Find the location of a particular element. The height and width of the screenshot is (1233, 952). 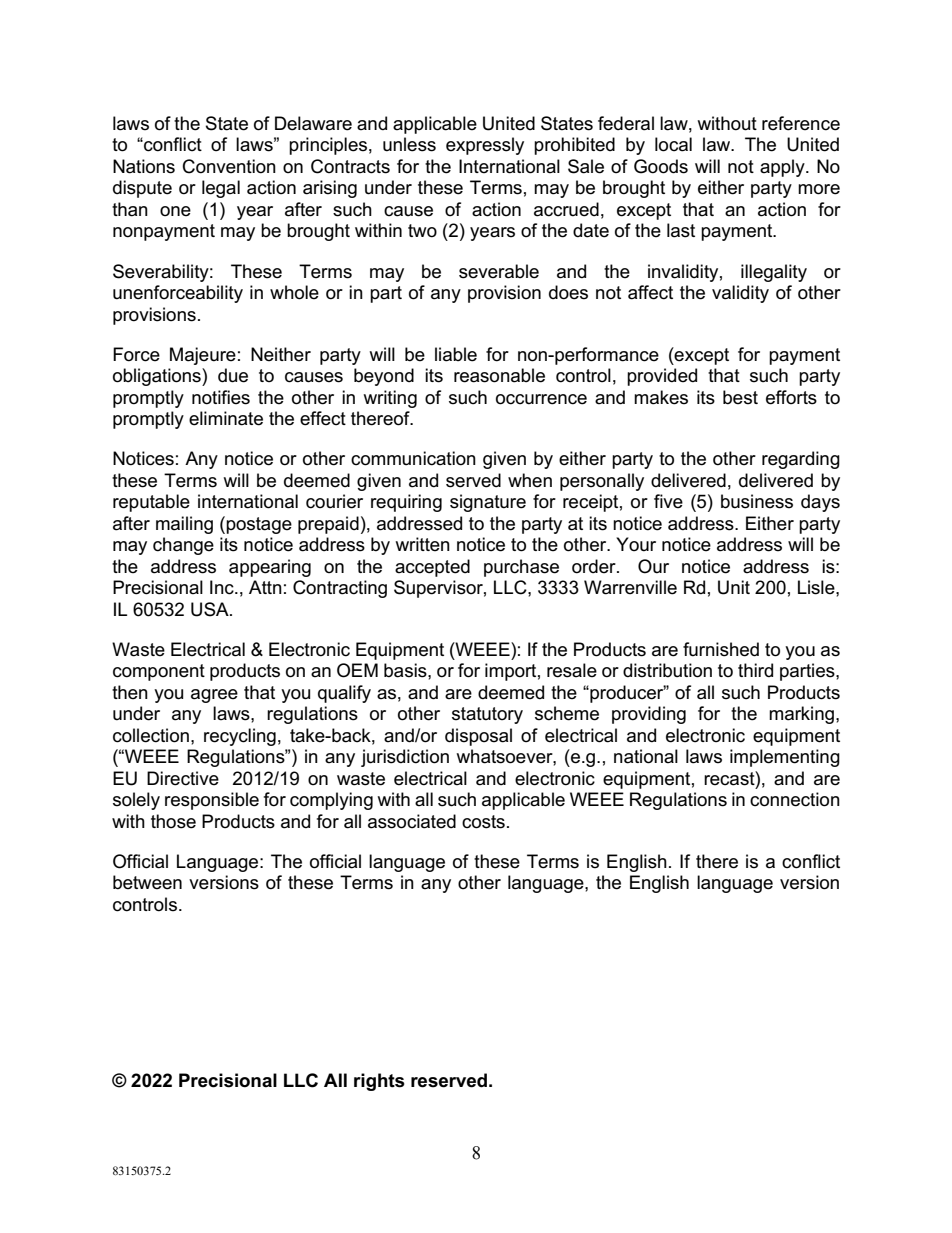

implementing is located at coordinates (785, 758).
